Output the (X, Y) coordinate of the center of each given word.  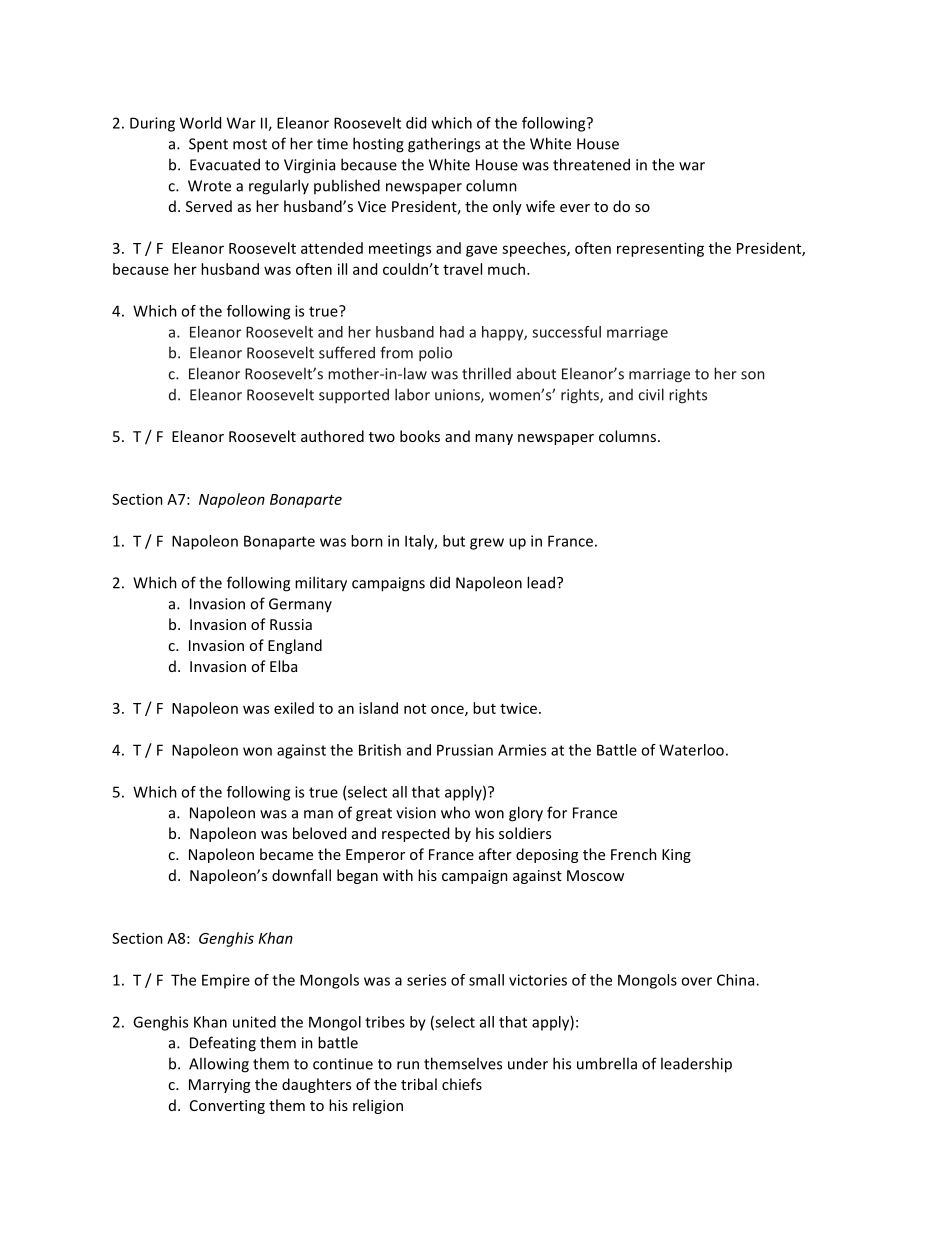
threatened (591, 164)
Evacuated (225, 164)
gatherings (444, 145)
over (696, 981)
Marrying (219, 1086)
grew (487, 544)
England (295, 646)
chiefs (462, 1084)
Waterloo (691, 750)
